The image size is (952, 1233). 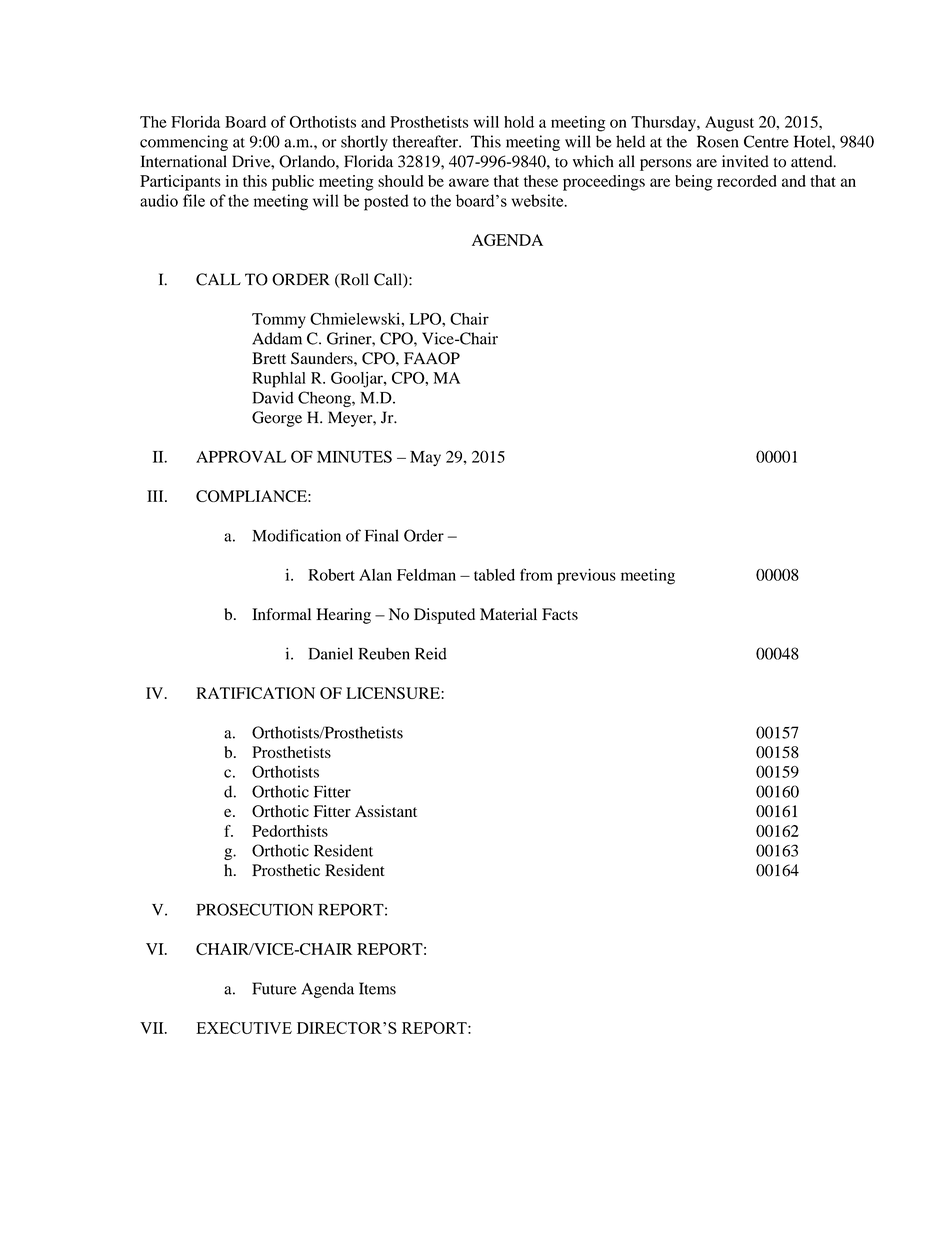 I want to click on Reid, so click(x=431, y=653).
